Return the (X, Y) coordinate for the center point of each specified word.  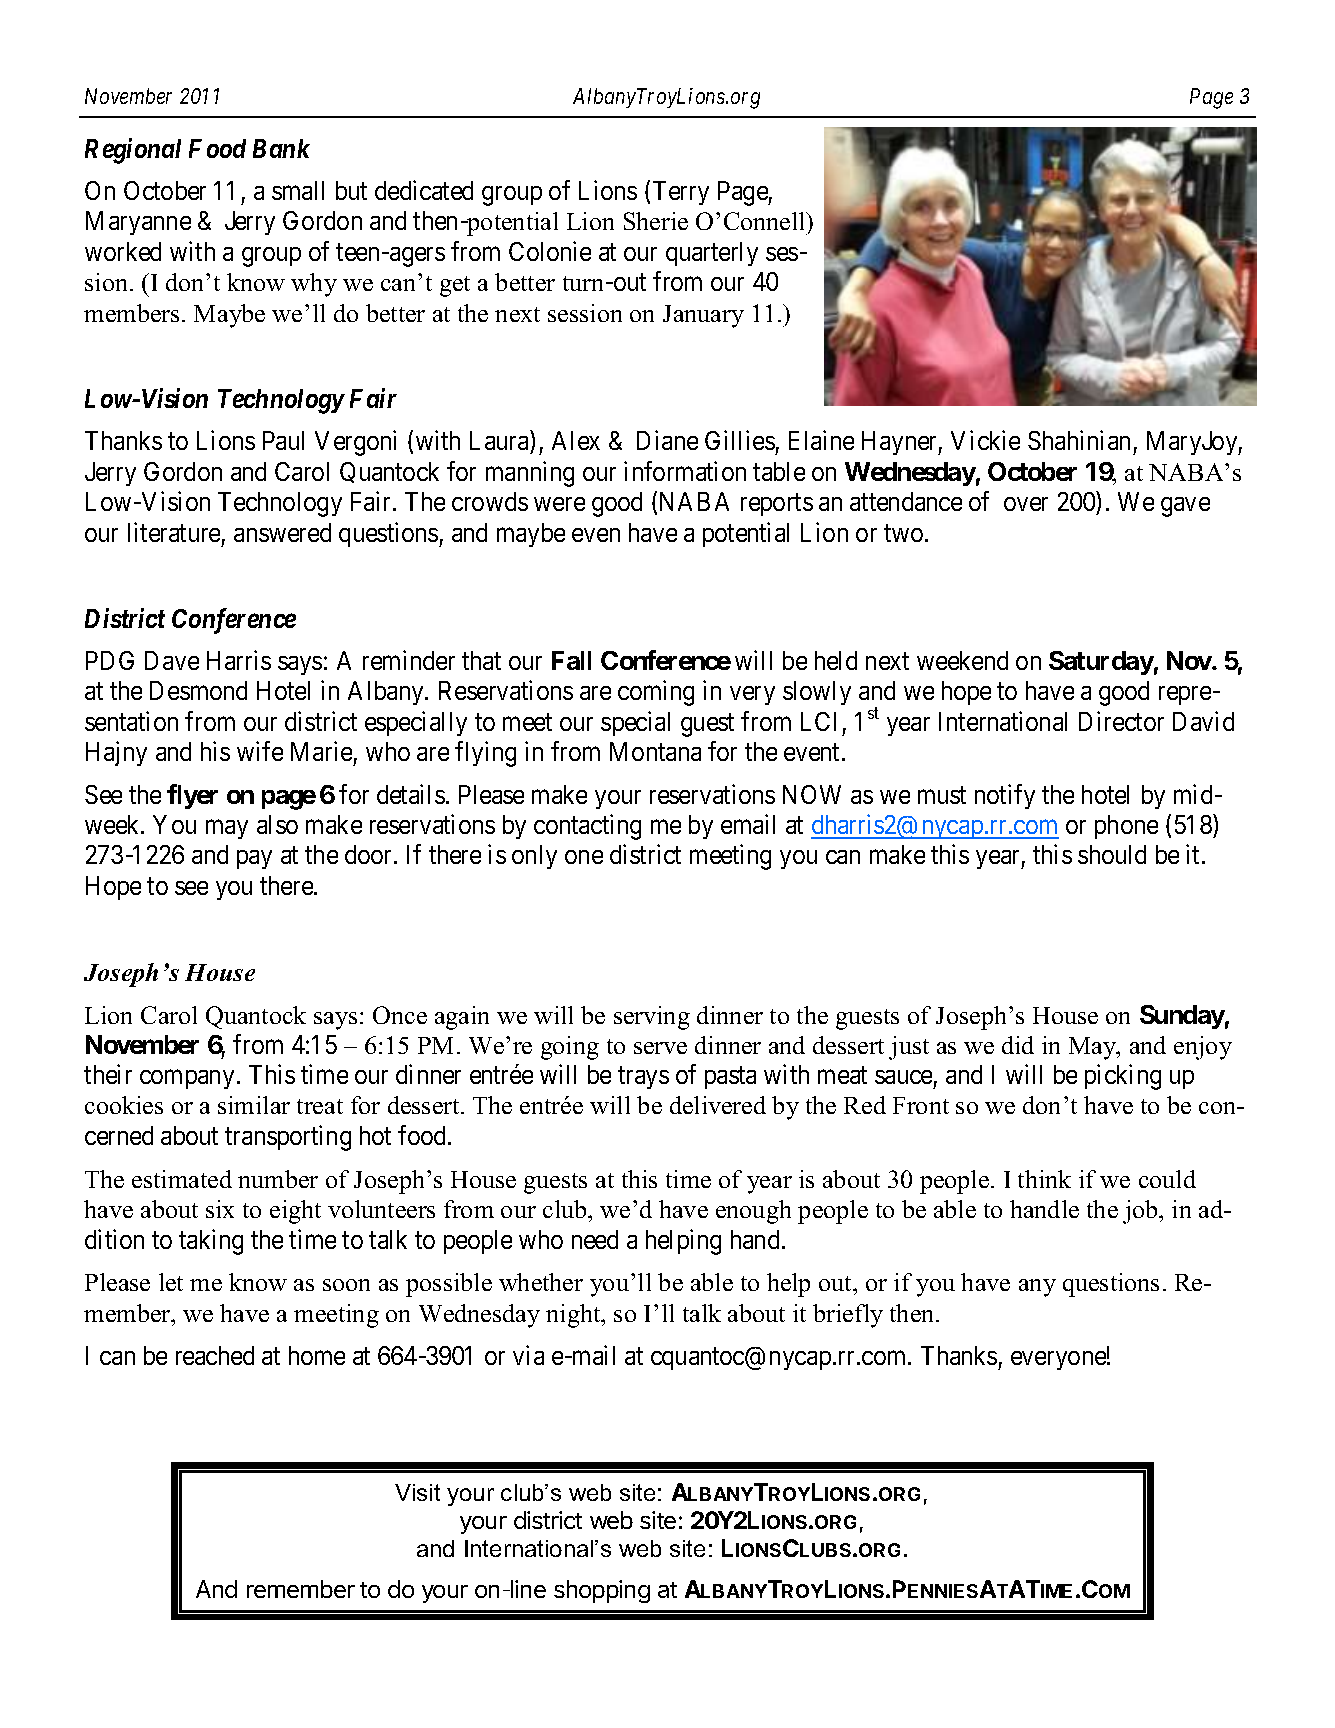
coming (656, 693)
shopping (602, 1591)
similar (254, 1105)
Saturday (1101, 663)
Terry (681, 193)
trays (643, 1078)
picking (1123, 1077)
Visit (417, 1492)
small (298, 190)
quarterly (712, 254)
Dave (172, 660)
